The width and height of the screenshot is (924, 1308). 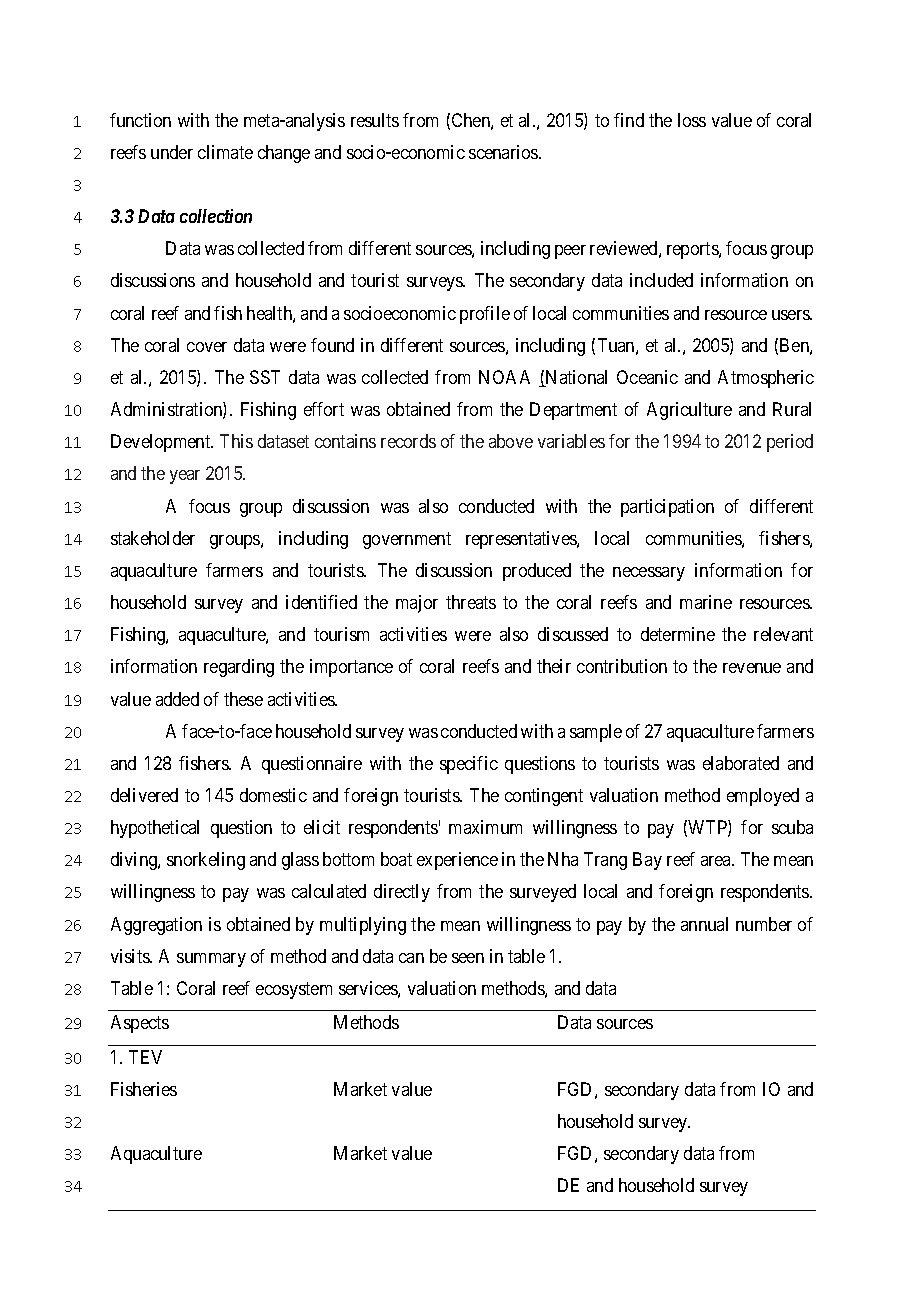 What do you see at coordinates (504, 152) in the screenshot?
I see `scenarios` at bounding box center [504, 152].
